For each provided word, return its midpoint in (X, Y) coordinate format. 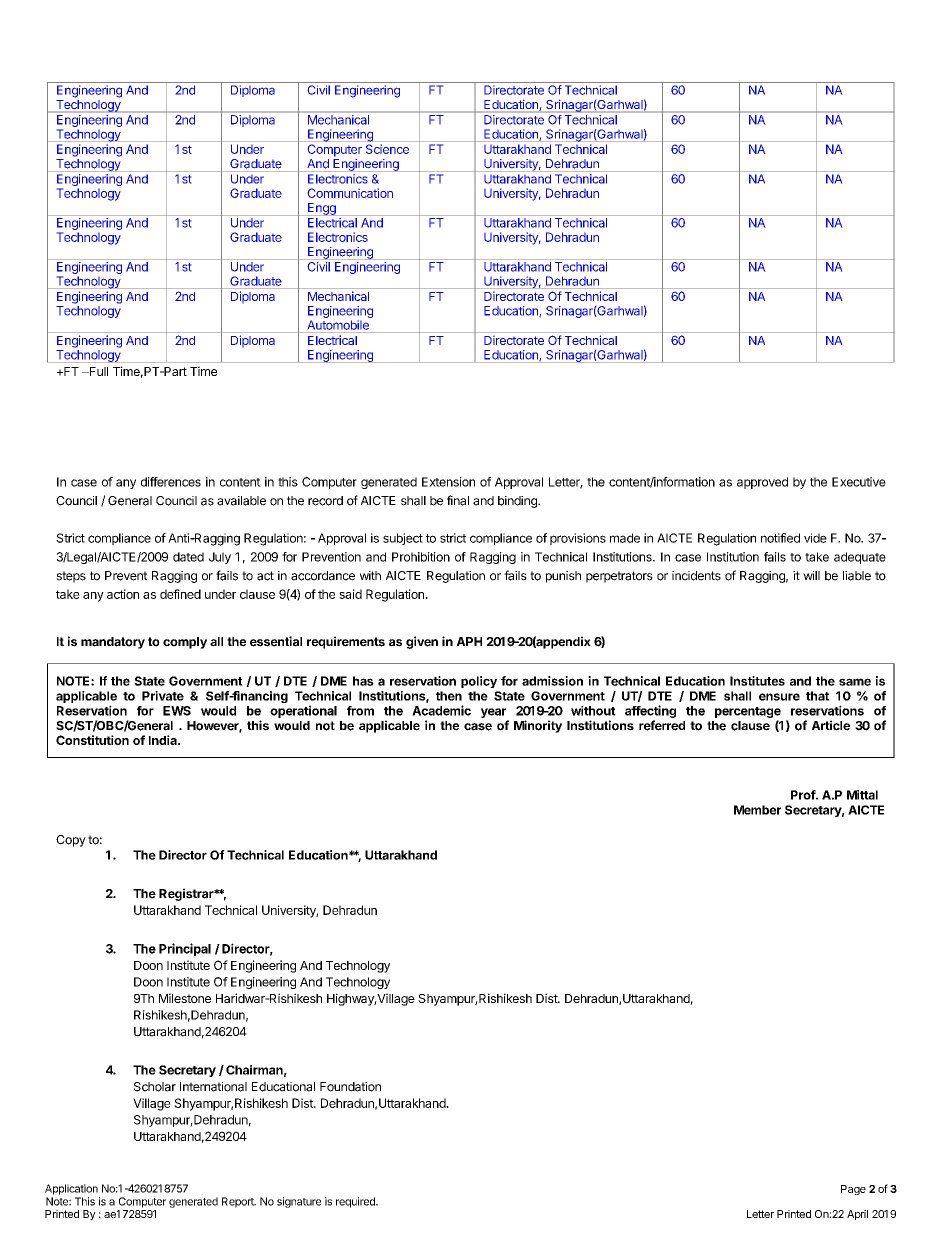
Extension (448, 482)
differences (171, 482)
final (458, 500)
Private (163, 696)
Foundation (350, 1087)
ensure (779, 697)
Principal (185, 949)
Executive (859, 482)
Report (239, 1202)
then (449, 696)
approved (762, 483)
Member (757, 810)
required (356, 1202)
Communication (350, 193)
